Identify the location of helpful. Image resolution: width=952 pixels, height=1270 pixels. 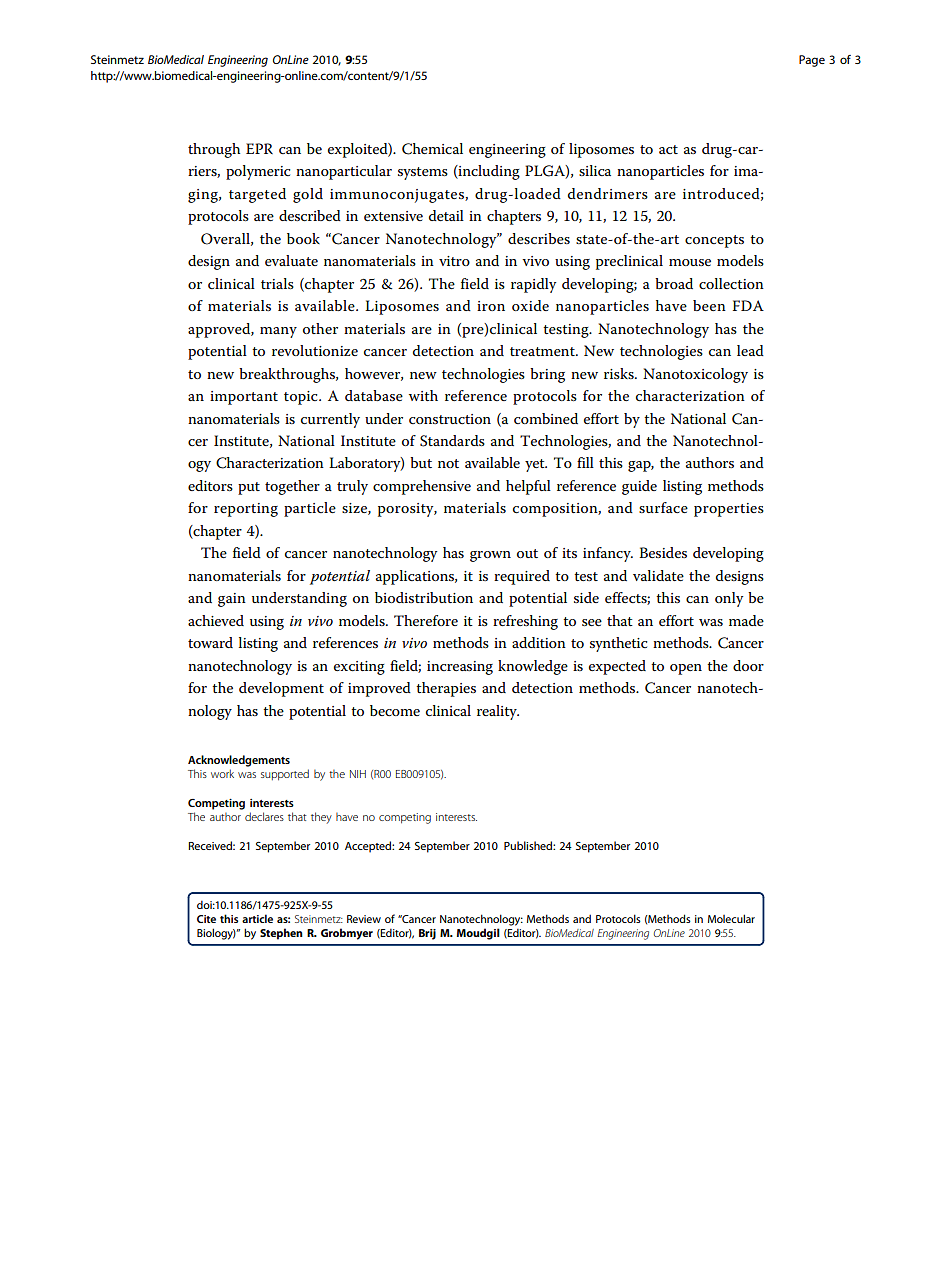
(528, 487).
